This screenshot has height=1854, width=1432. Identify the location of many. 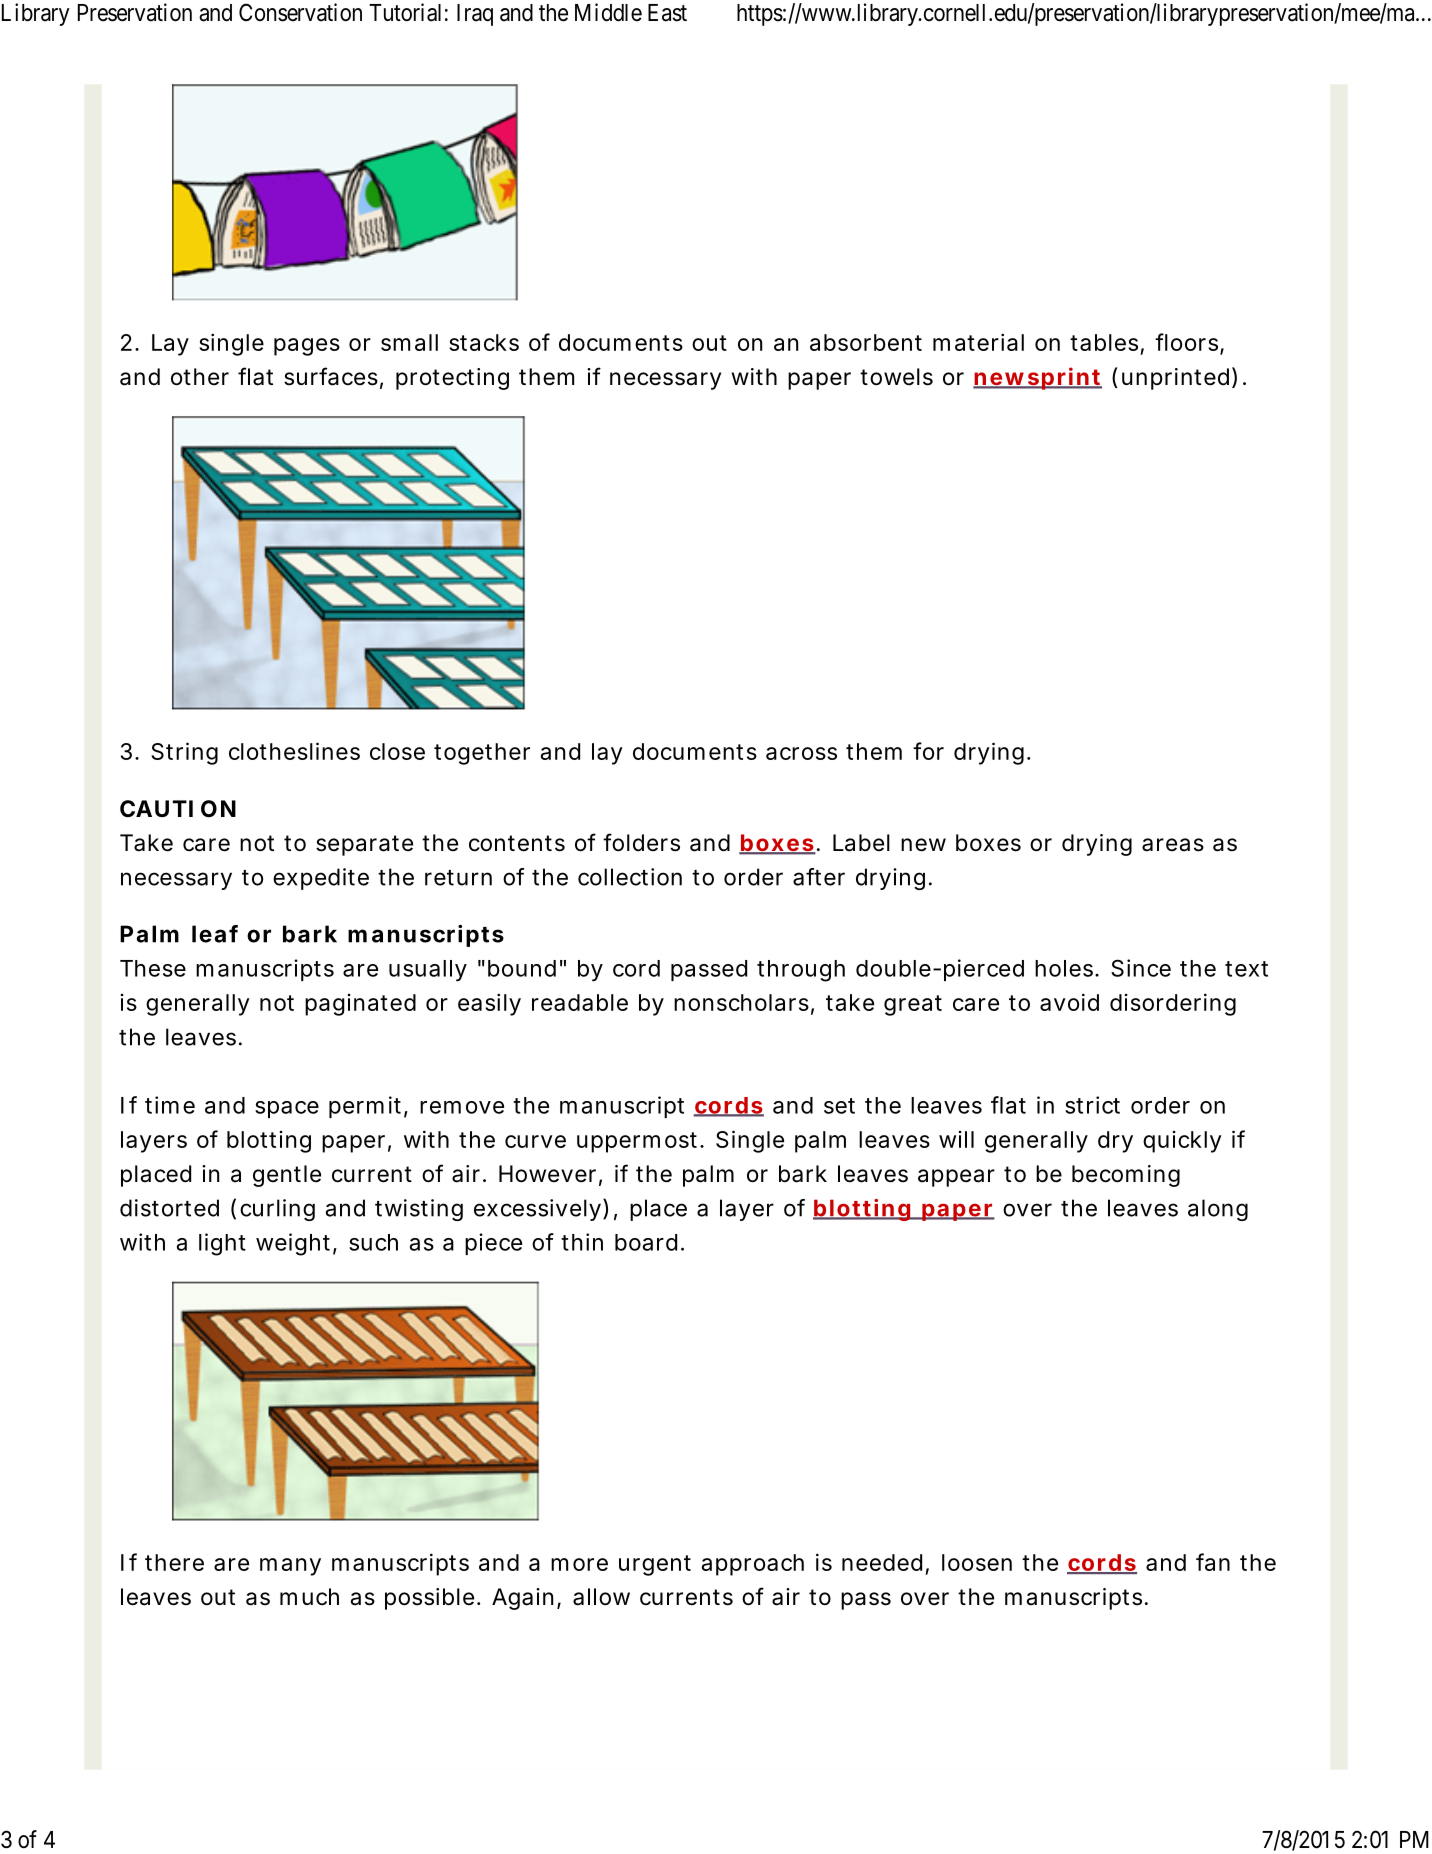
(290, 1567).
